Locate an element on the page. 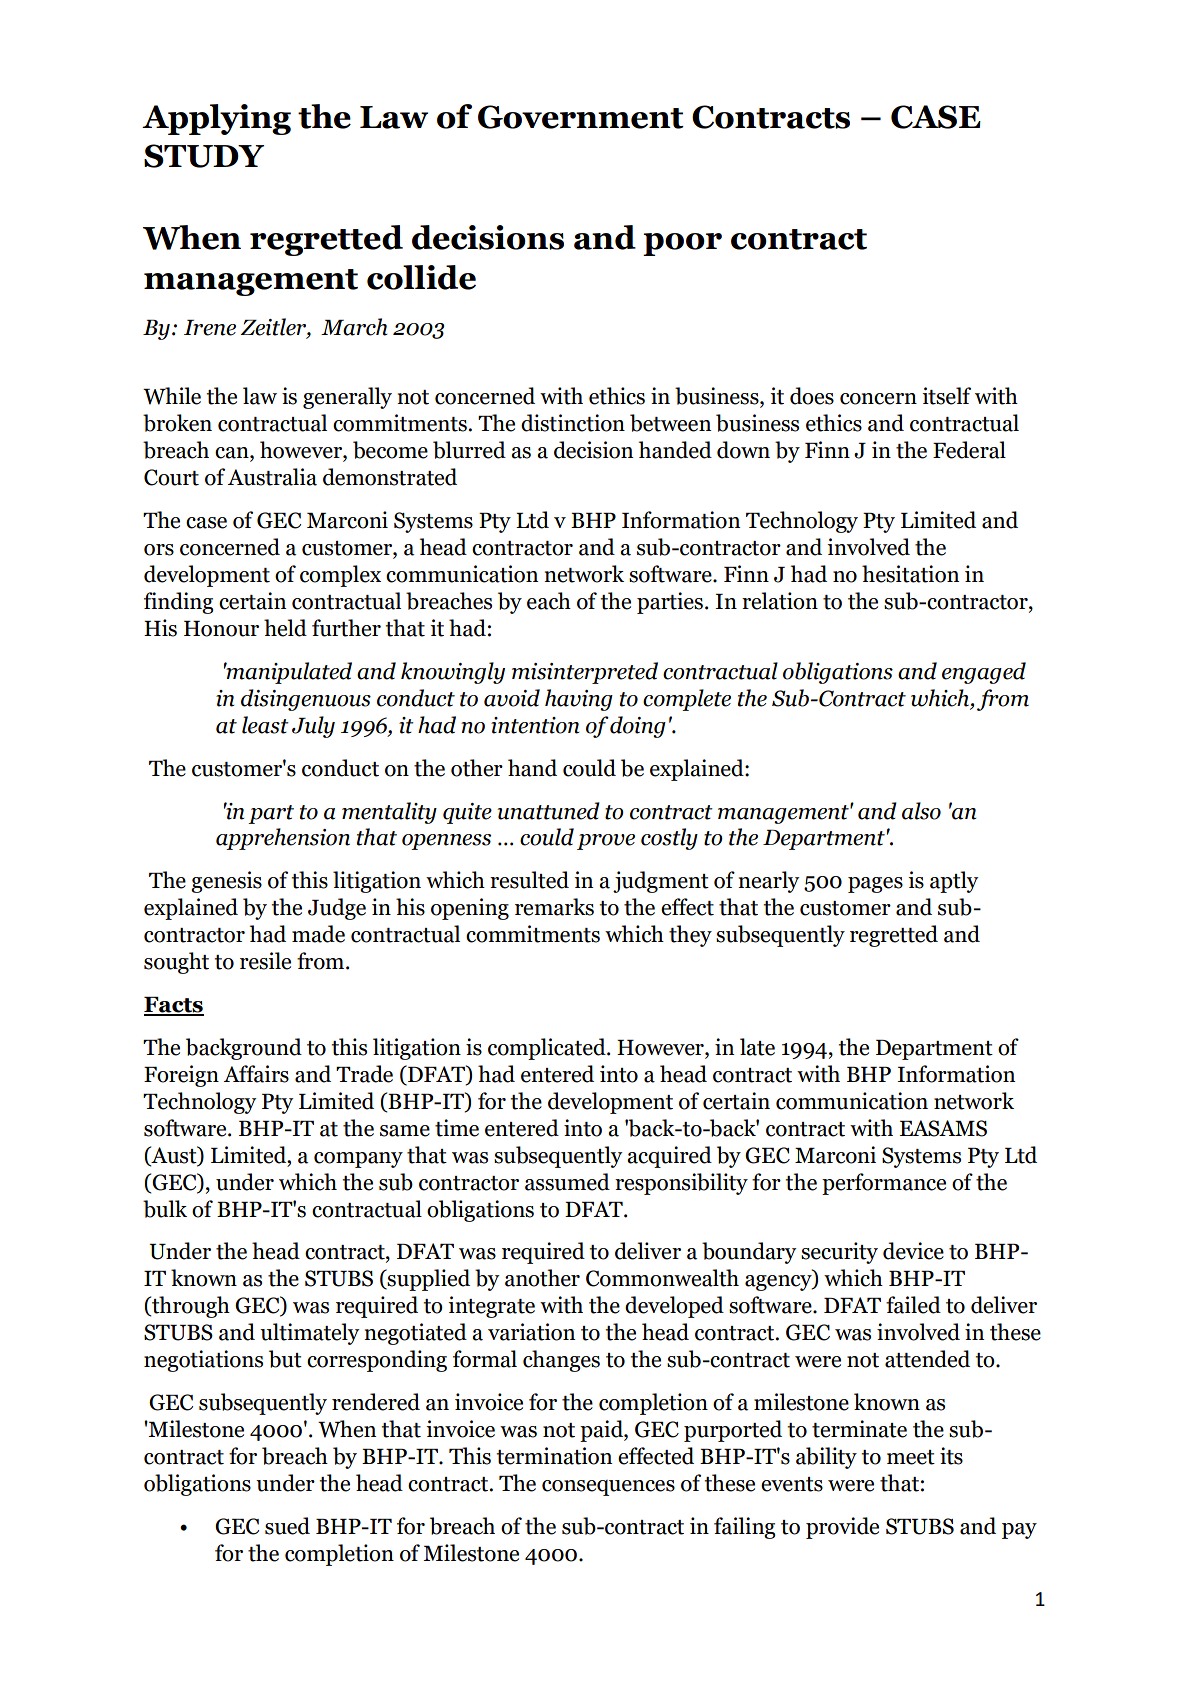 The image size is (1189, 1681). Government is located at coordinates (581, 117).
